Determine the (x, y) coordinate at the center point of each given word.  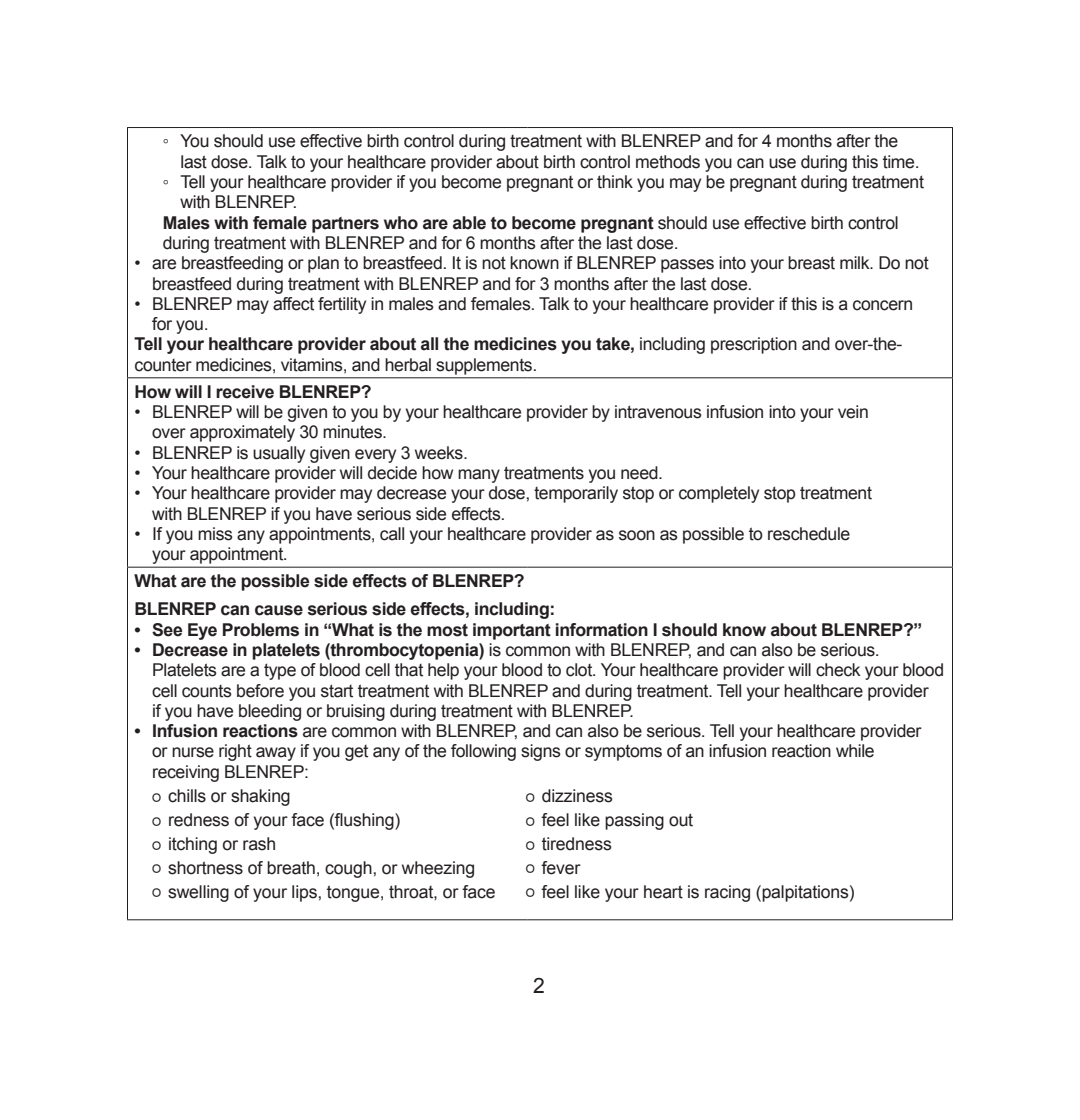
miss (215, 534)
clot (580, 670)
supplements (486, 366)
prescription (754, 345)
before (260, 691)
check (838, 670)
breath (291, 868)
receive (245, 392)
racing (727, 893)
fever (561, 868)
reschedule (809, 534)
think (615, 182)
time (900, 162)
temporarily (576, 494)
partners (345, 225)
